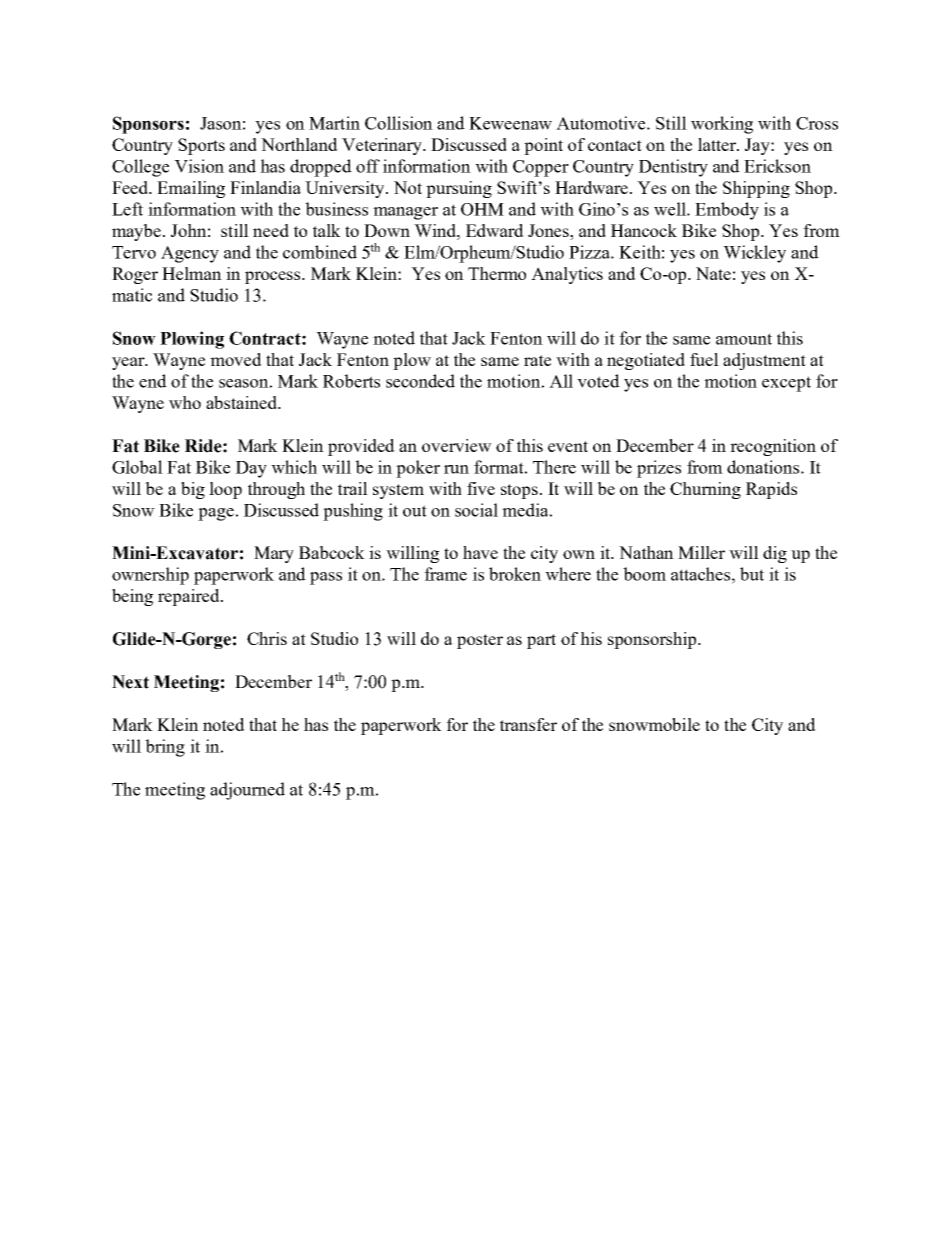  Describe the element at coordinates (165, 748) in the page. I see `bring` at that location.
